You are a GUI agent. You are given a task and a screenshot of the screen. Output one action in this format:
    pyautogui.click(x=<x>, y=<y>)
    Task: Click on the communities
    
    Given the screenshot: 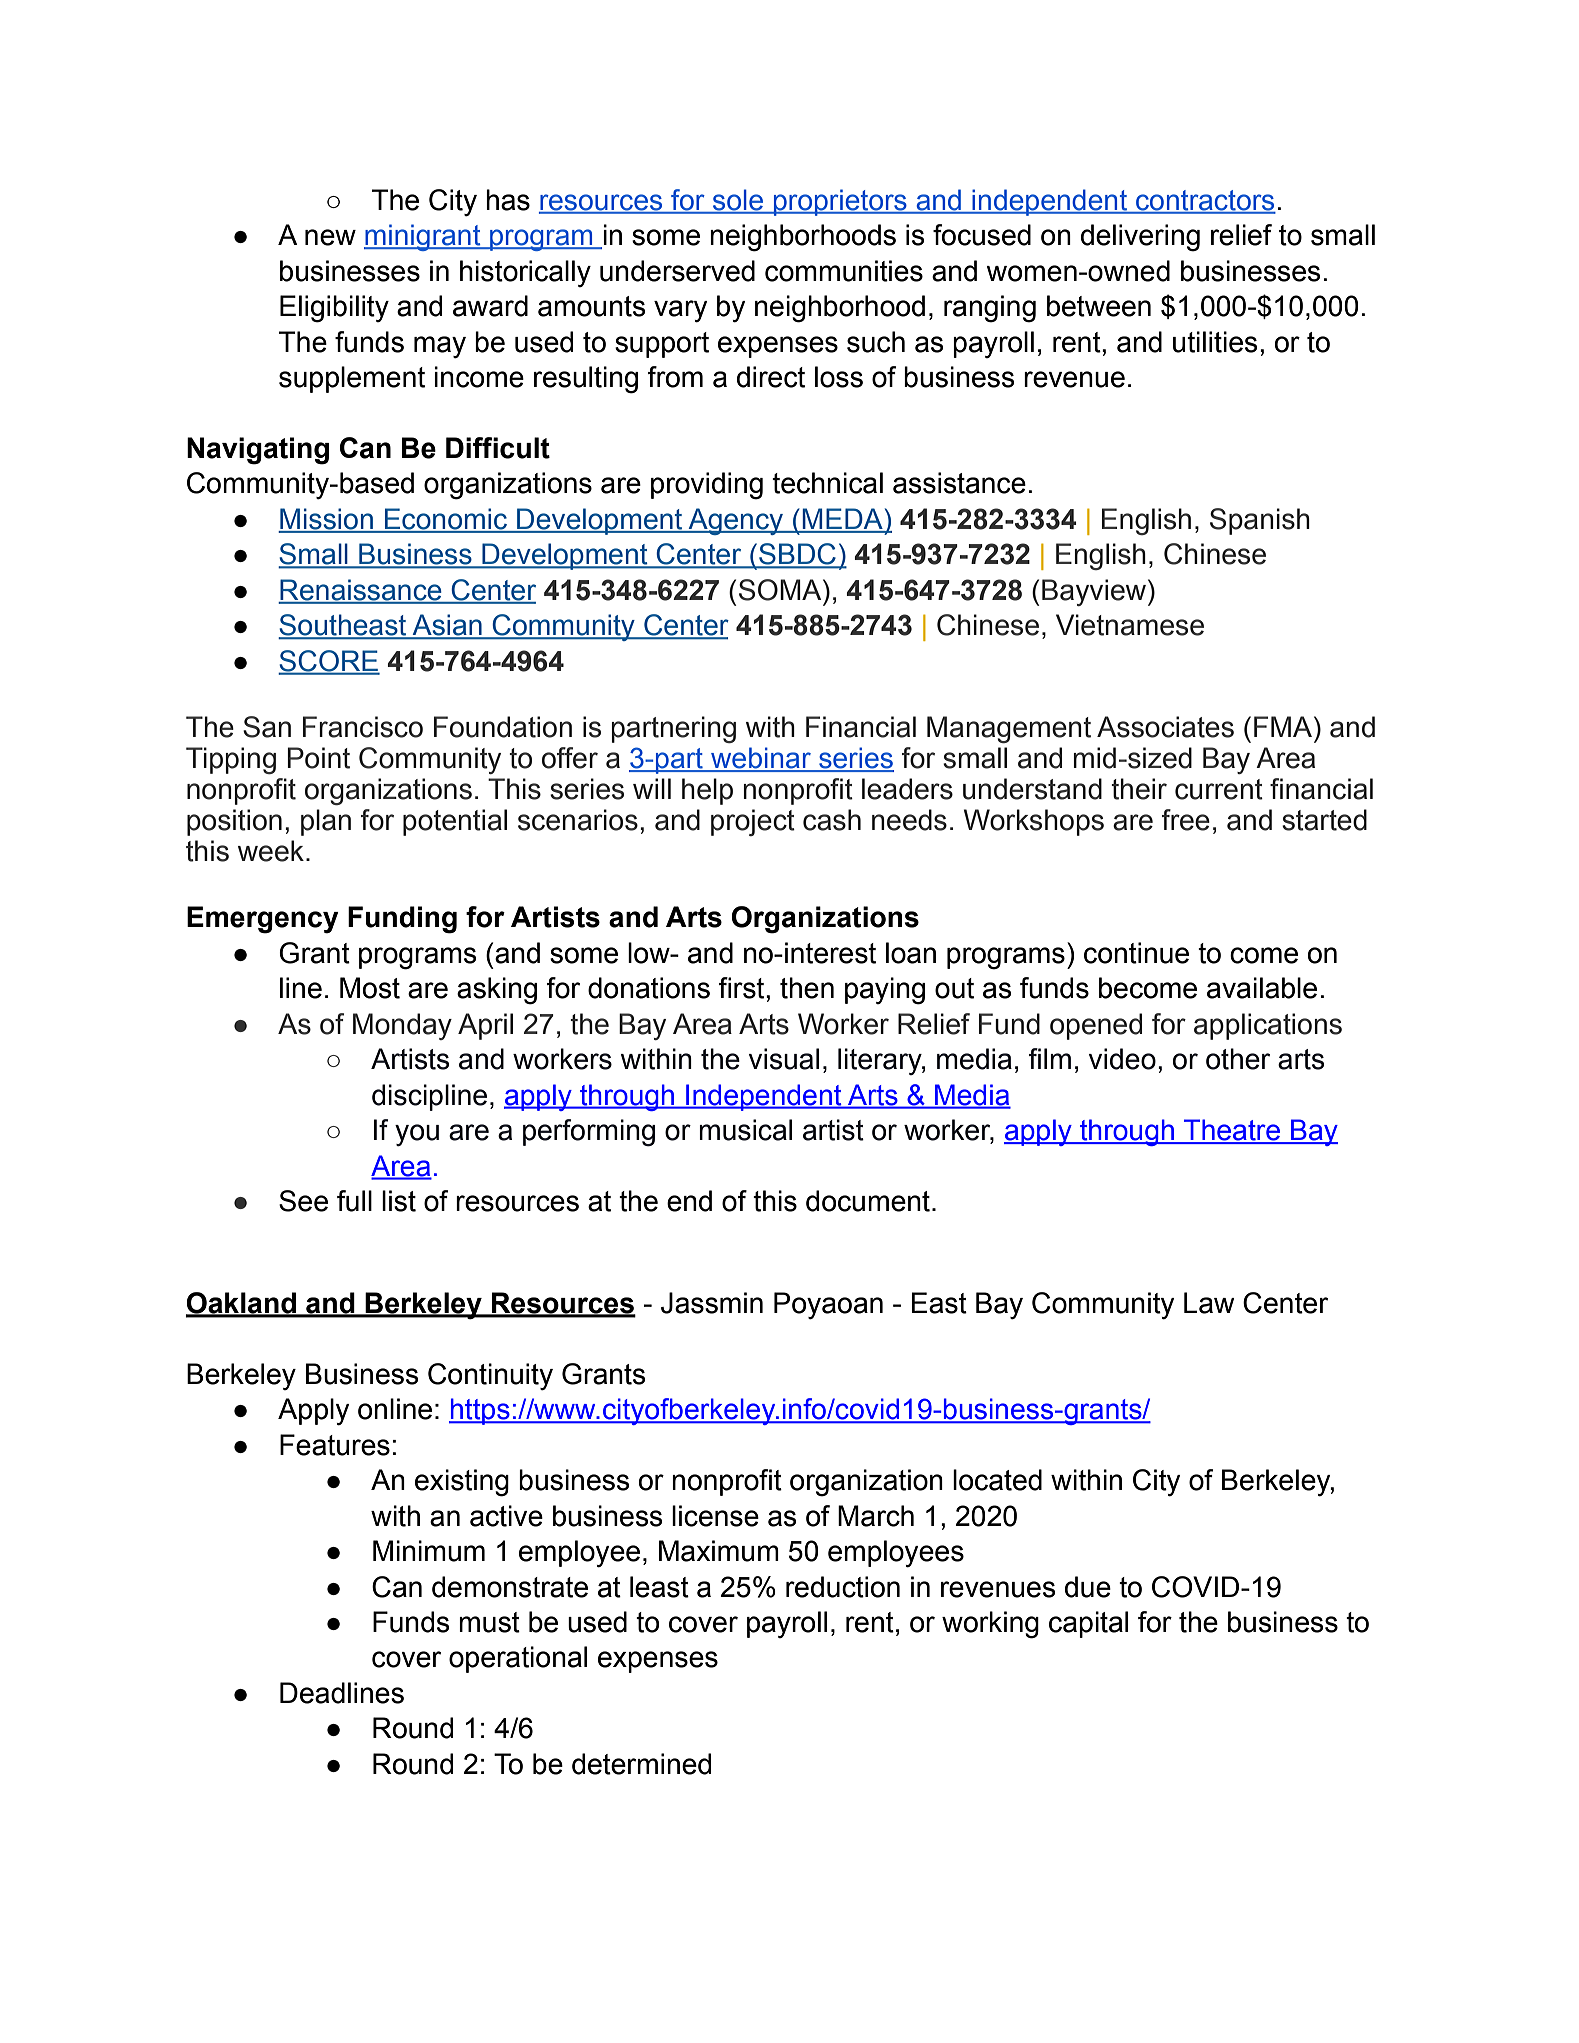 What is the action you would take?
    pyautogui.click(x=844, y=271)
